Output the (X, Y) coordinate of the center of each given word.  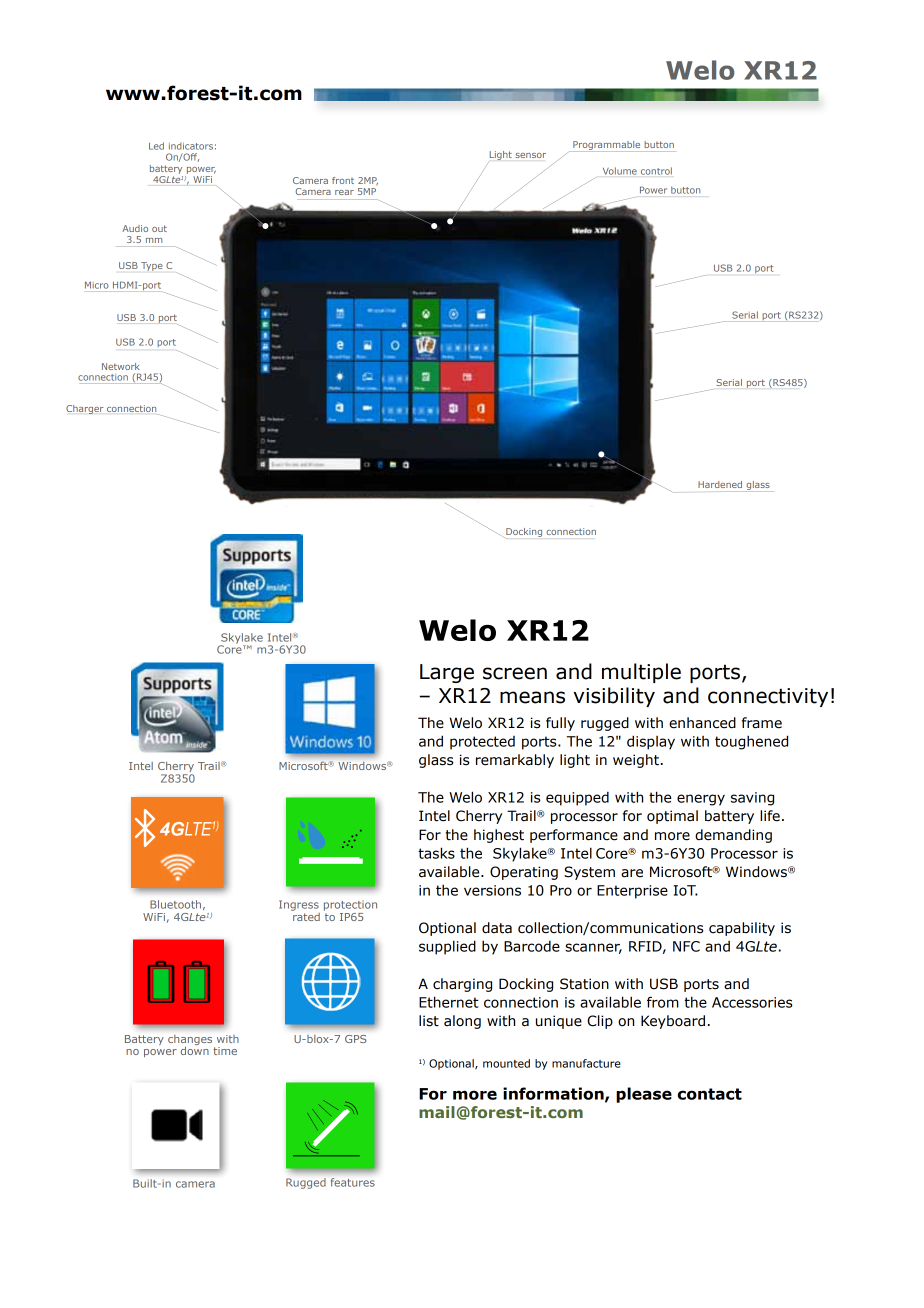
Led (156, 146)
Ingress (299, 905)
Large (447, 673)
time (225, 1051)
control (656, 171)
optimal (672, 817)
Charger (84, 409)
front (343, 180)
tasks (436, 853)
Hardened (720, 484)
